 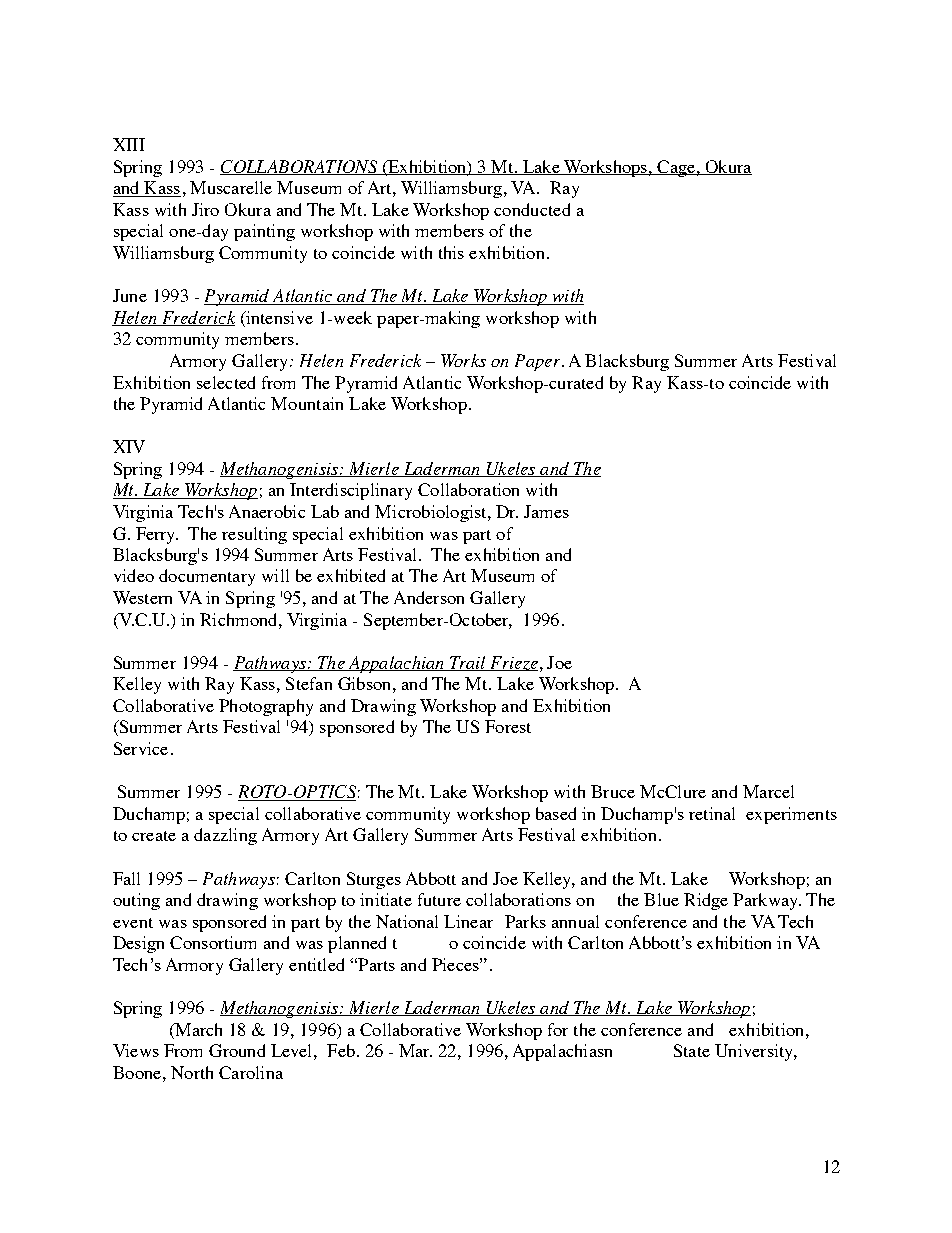 What do you see at coordinates (692, 1050) in the image?
I see `State` at bounding box center [692, 1050].
